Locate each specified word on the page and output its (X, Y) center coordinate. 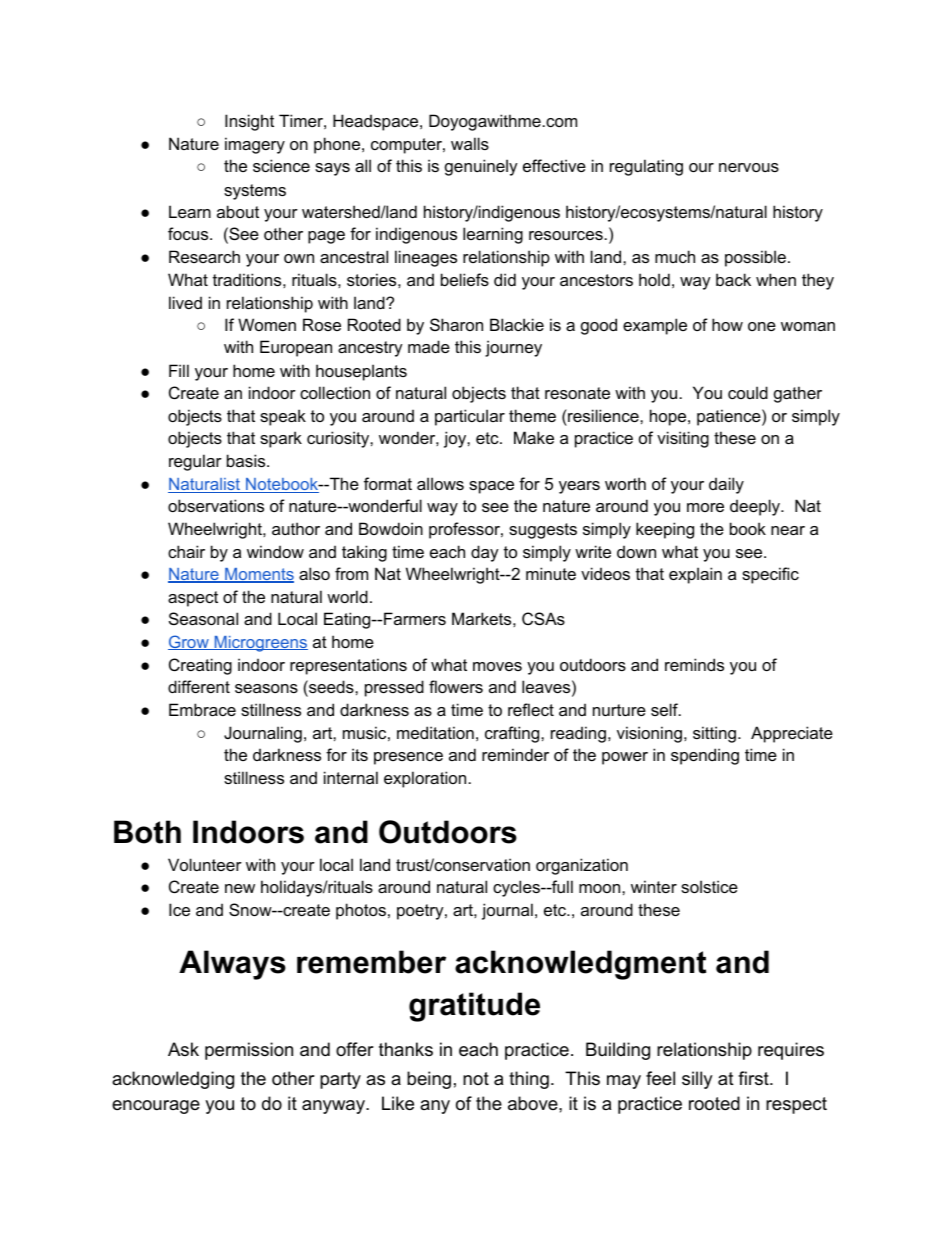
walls (470, 143)
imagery (255, 145)
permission (249, 1051)
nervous (749, 167)
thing (529, 1080)
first (754, 1078)
